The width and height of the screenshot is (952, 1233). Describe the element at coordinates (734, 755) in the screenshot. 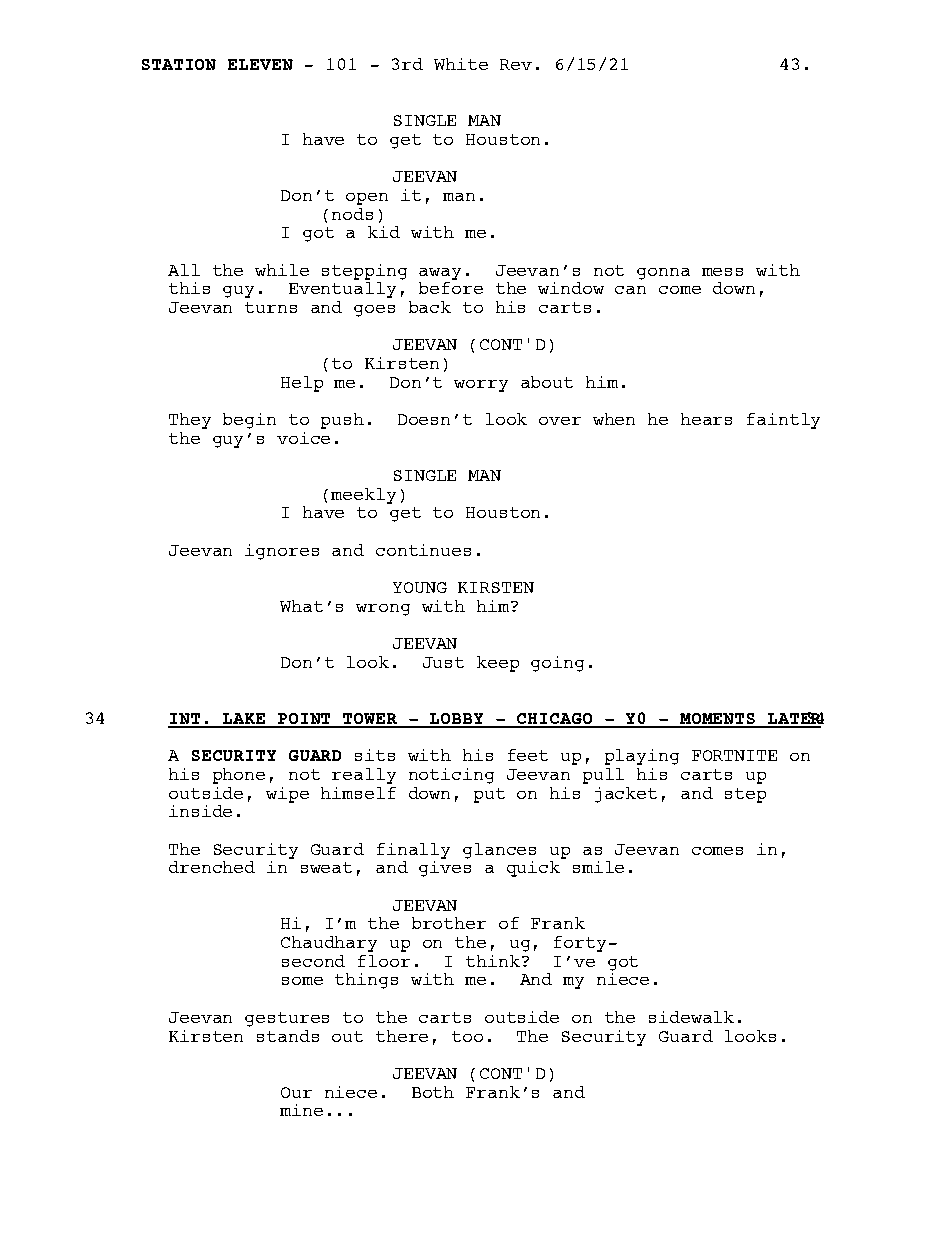

I see `FORTNITE` at that location.
